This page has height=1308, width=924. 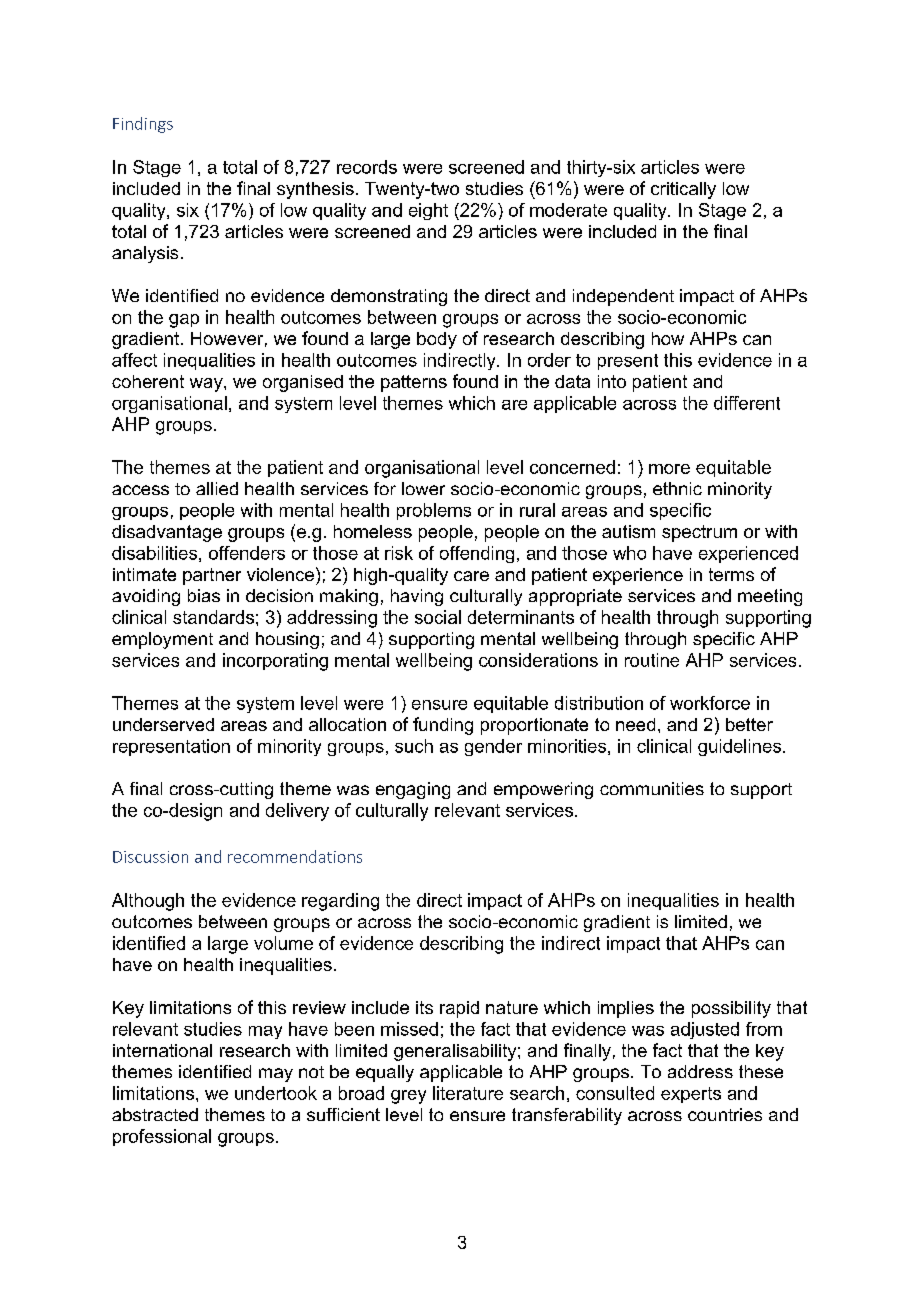 I want to click on delivery, so click(x=297, y=812).
